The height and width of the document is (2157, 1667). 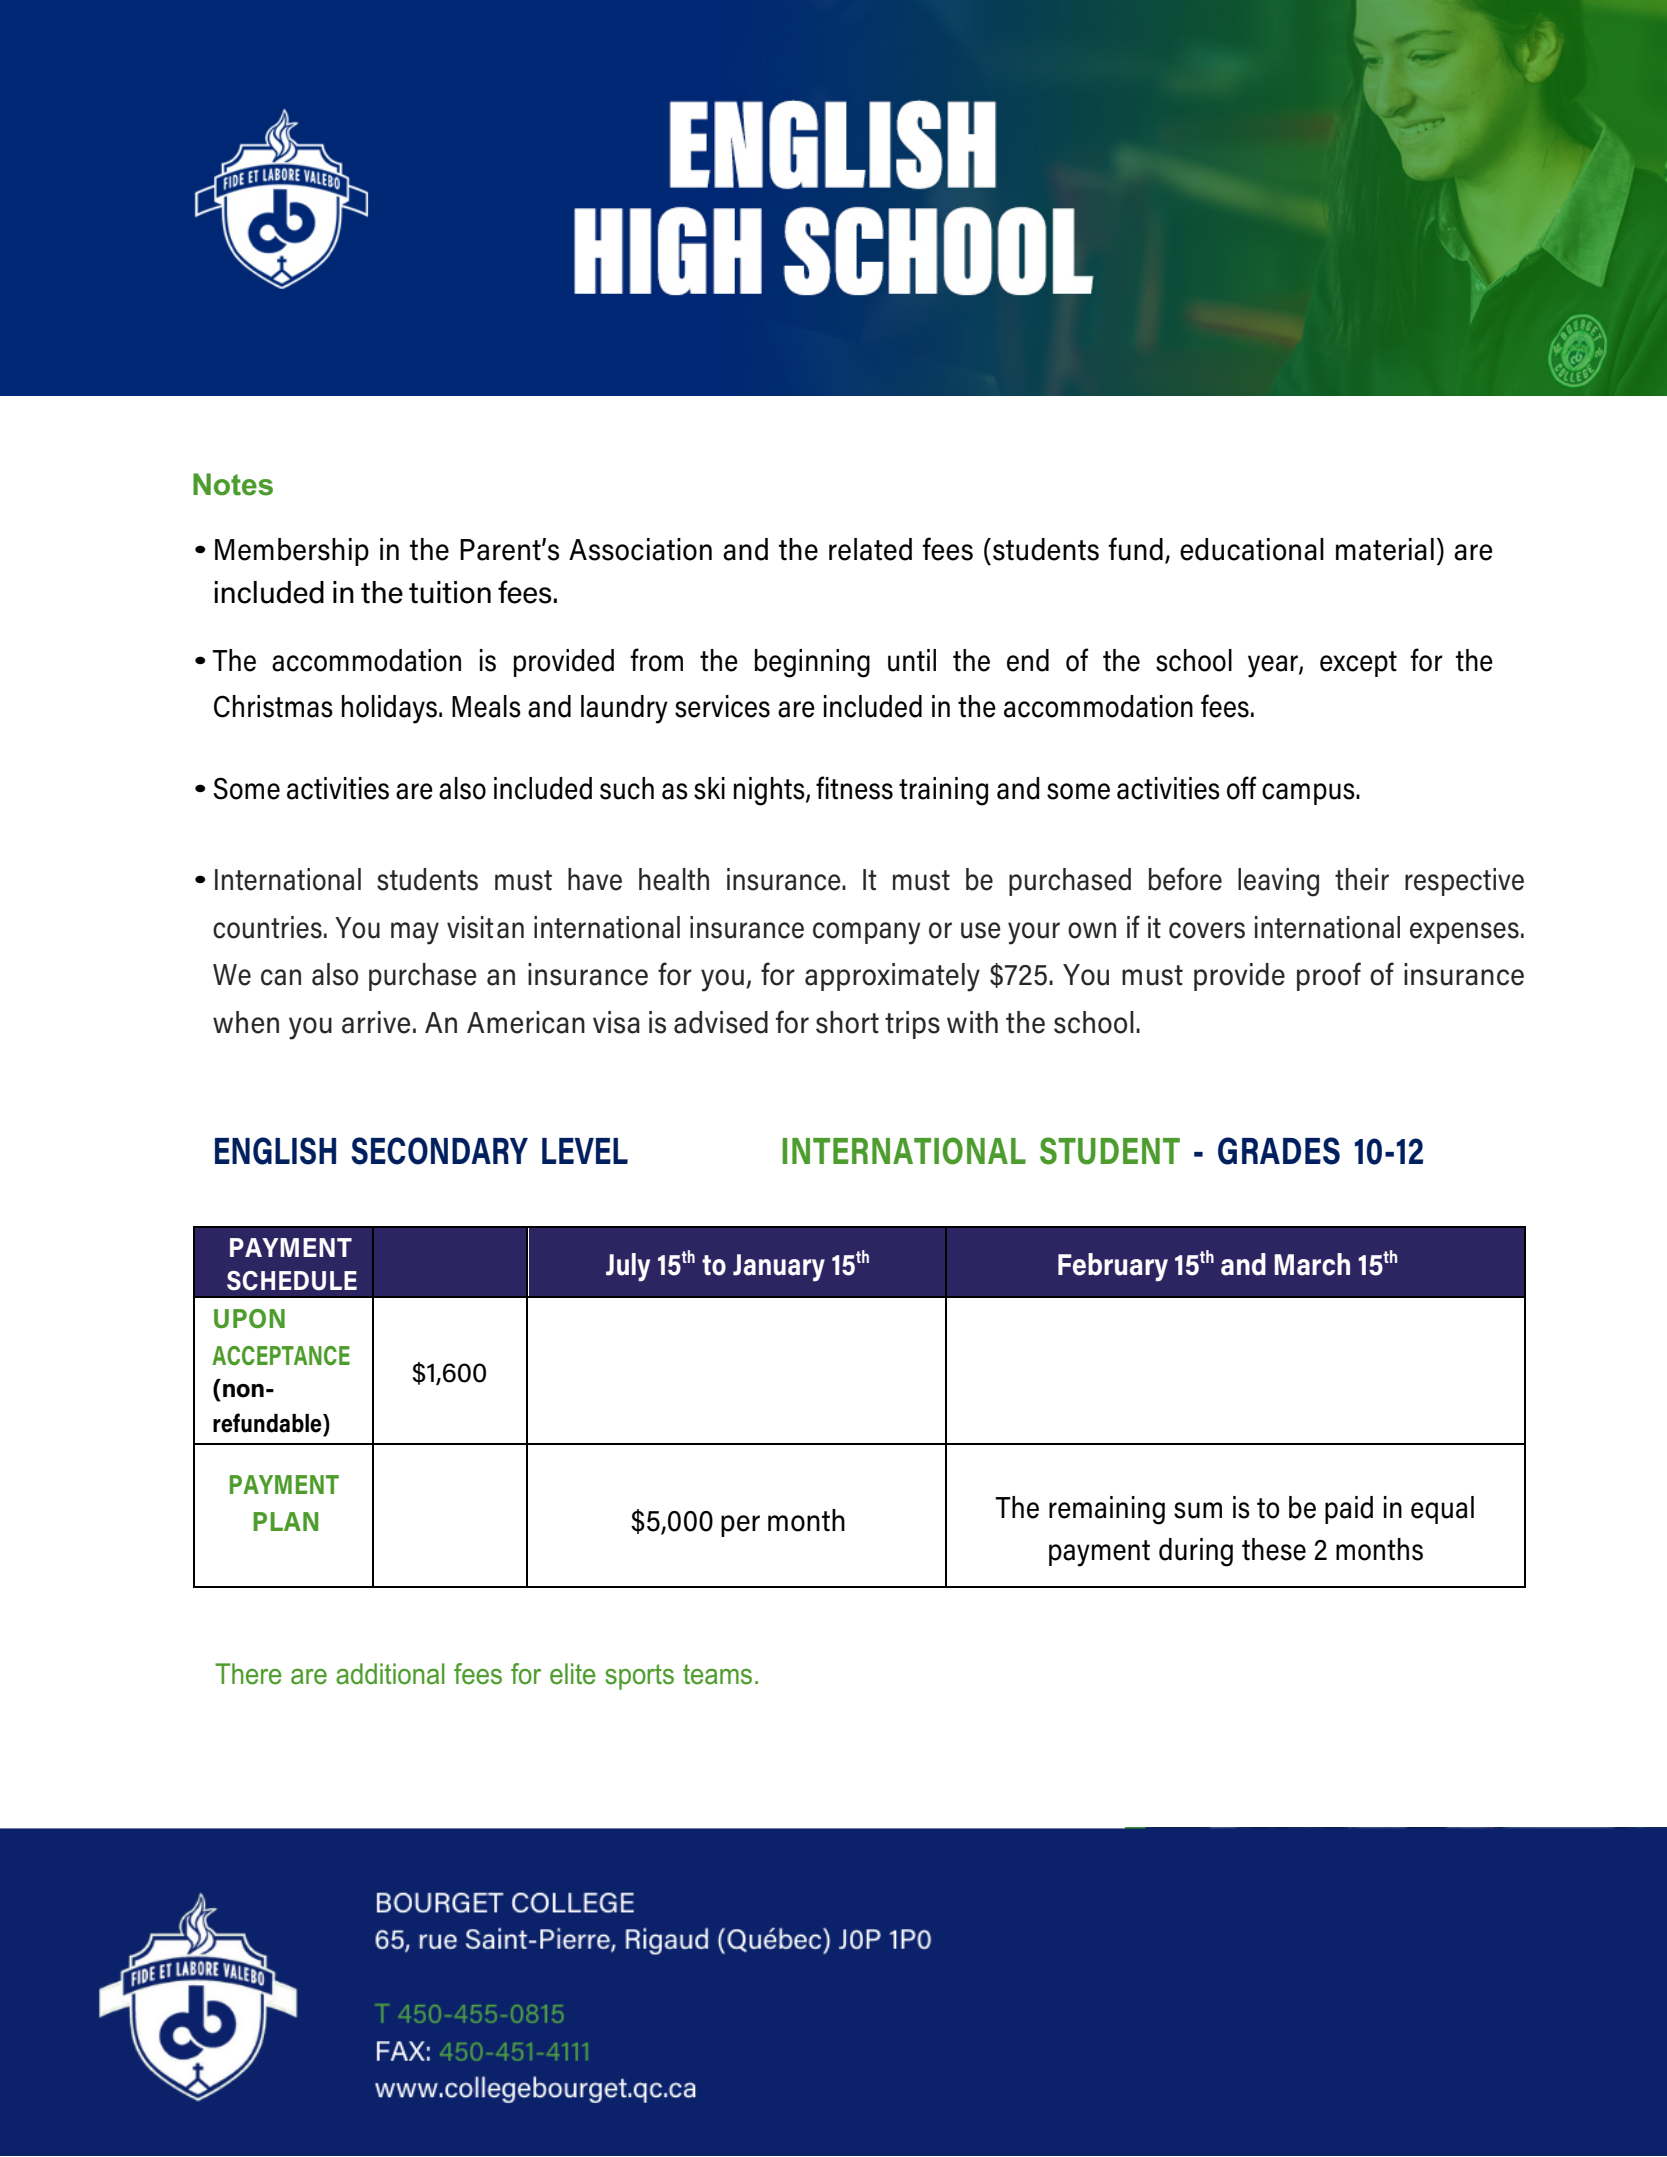 I want to click on Membership, so click(x=292, y=552).
